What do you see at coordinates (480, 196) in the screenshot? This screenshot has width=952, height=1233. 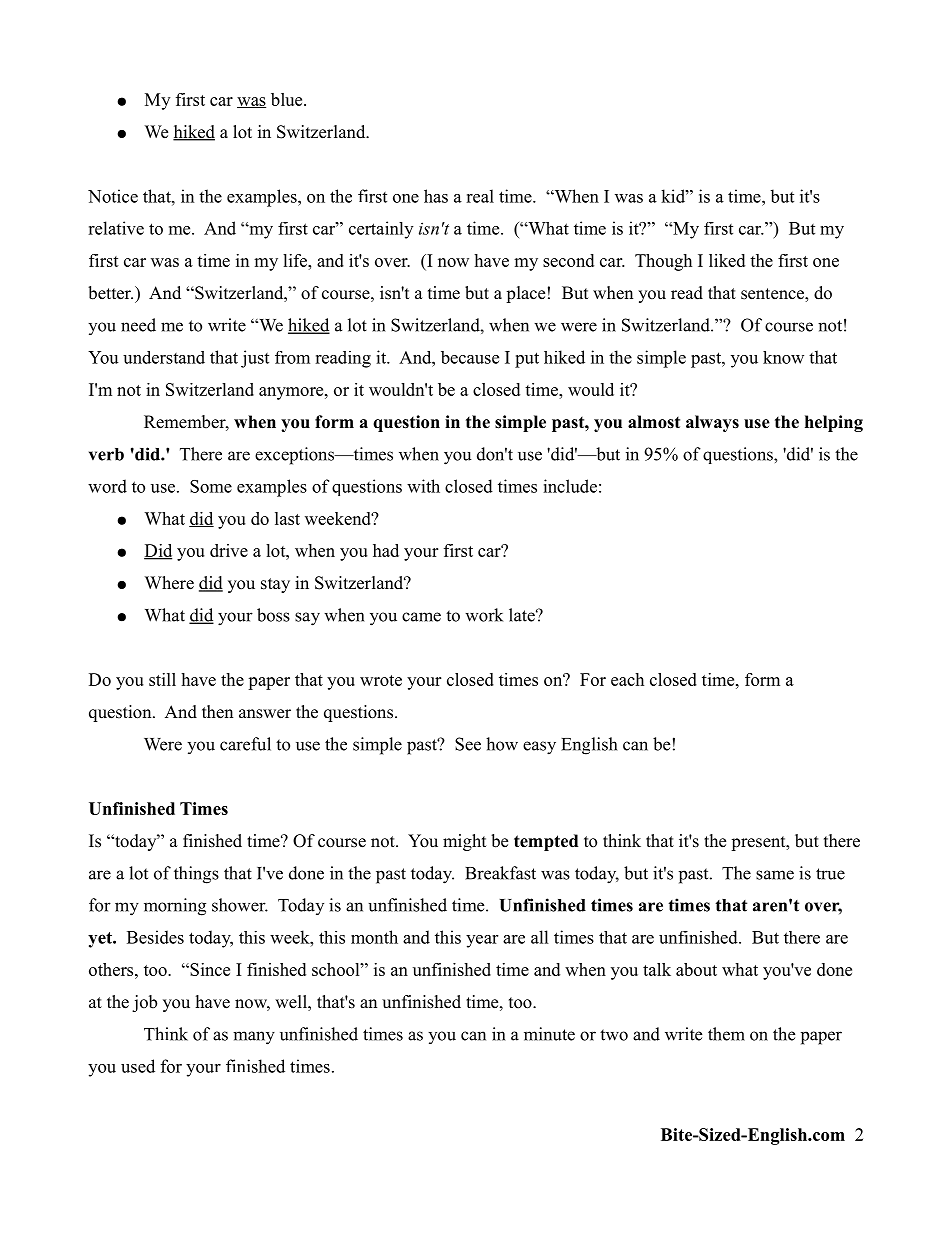 I see `real` at bounding box center [480, 196].
